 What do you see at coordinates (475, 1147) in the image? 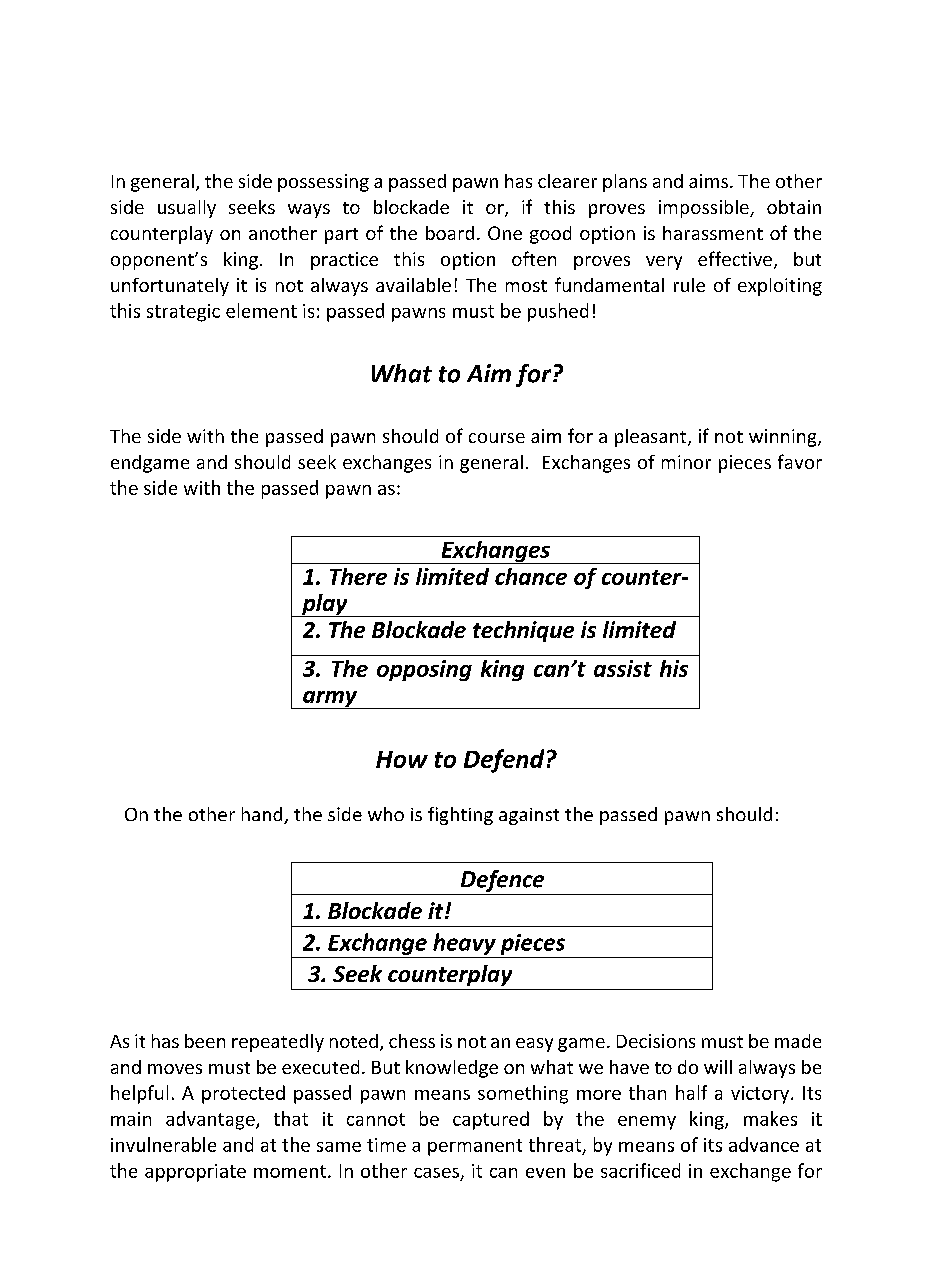
I see `permanent` at bounding box center [475, 1147].
